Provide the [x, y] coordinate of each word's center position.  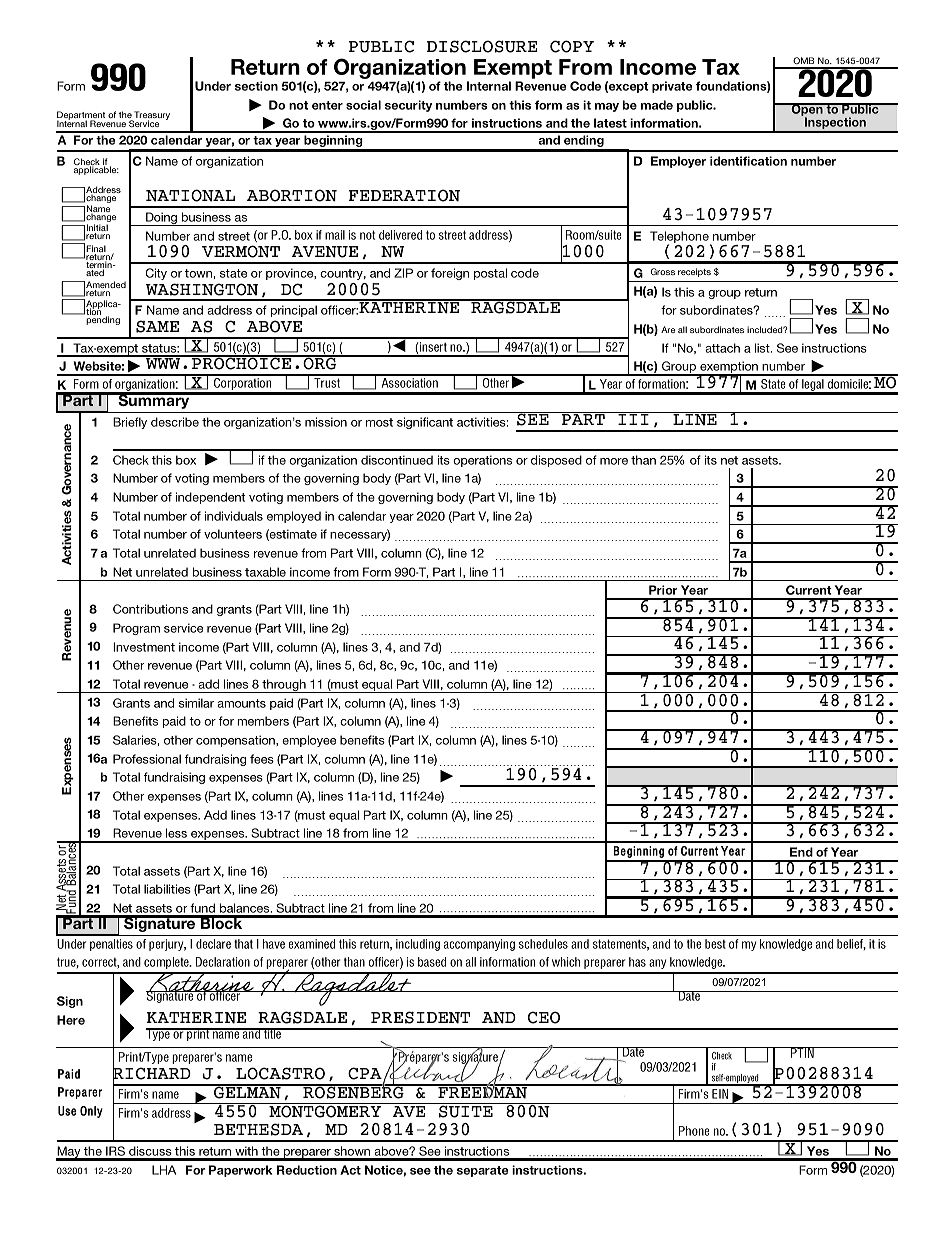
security [408, 106]
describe [175, 422]
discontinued [397, 460]
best [715, 944]
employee [309, 741]
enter [327, 105]
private [672, 87]
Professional [147, 759]
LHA [164, 1170]
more [614, 461]
